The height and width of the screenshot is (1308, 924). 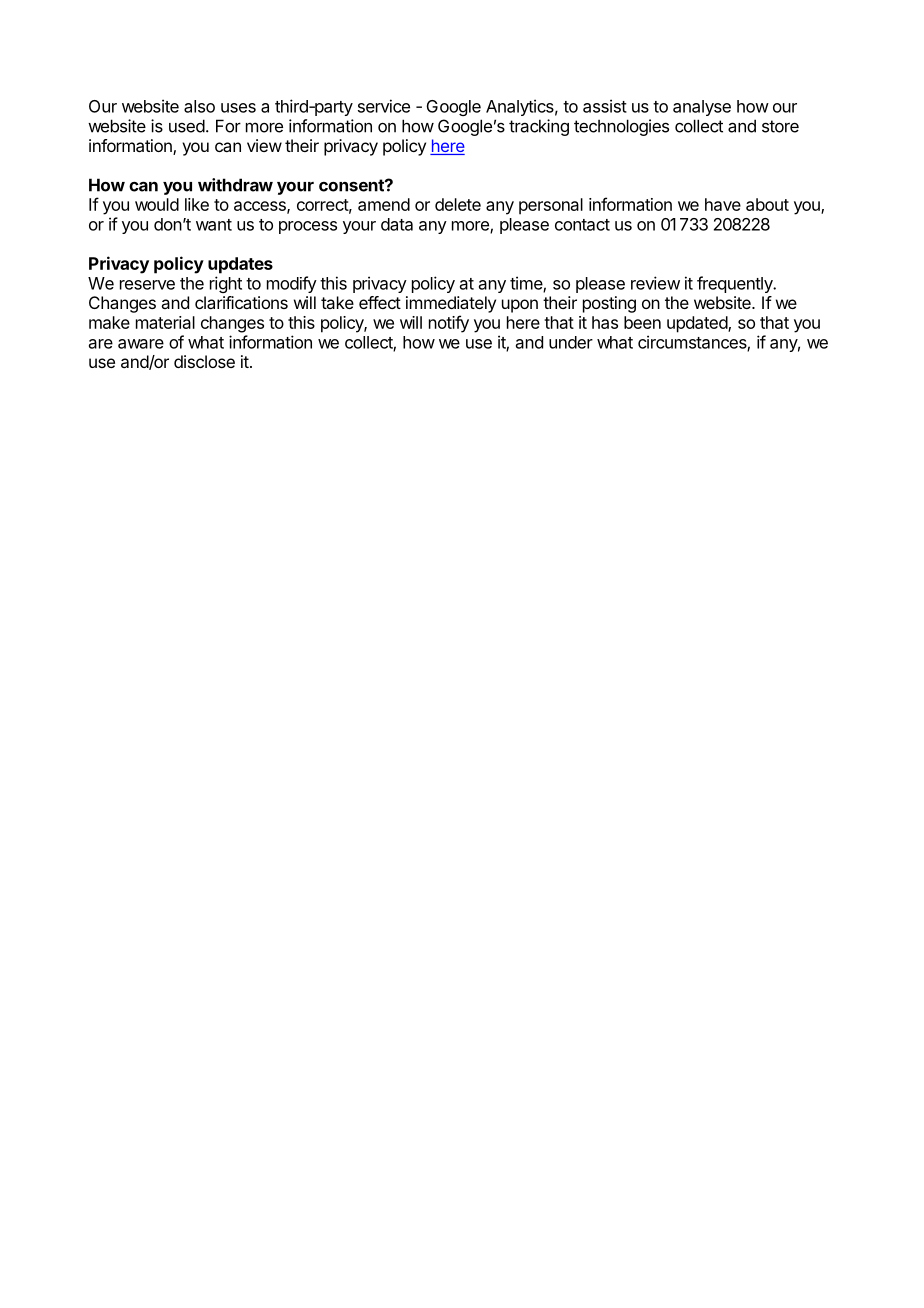 What do you see at coordinates (204, 361) in the screenshot?
I see `disclose` at bounding box center [204, 361].
